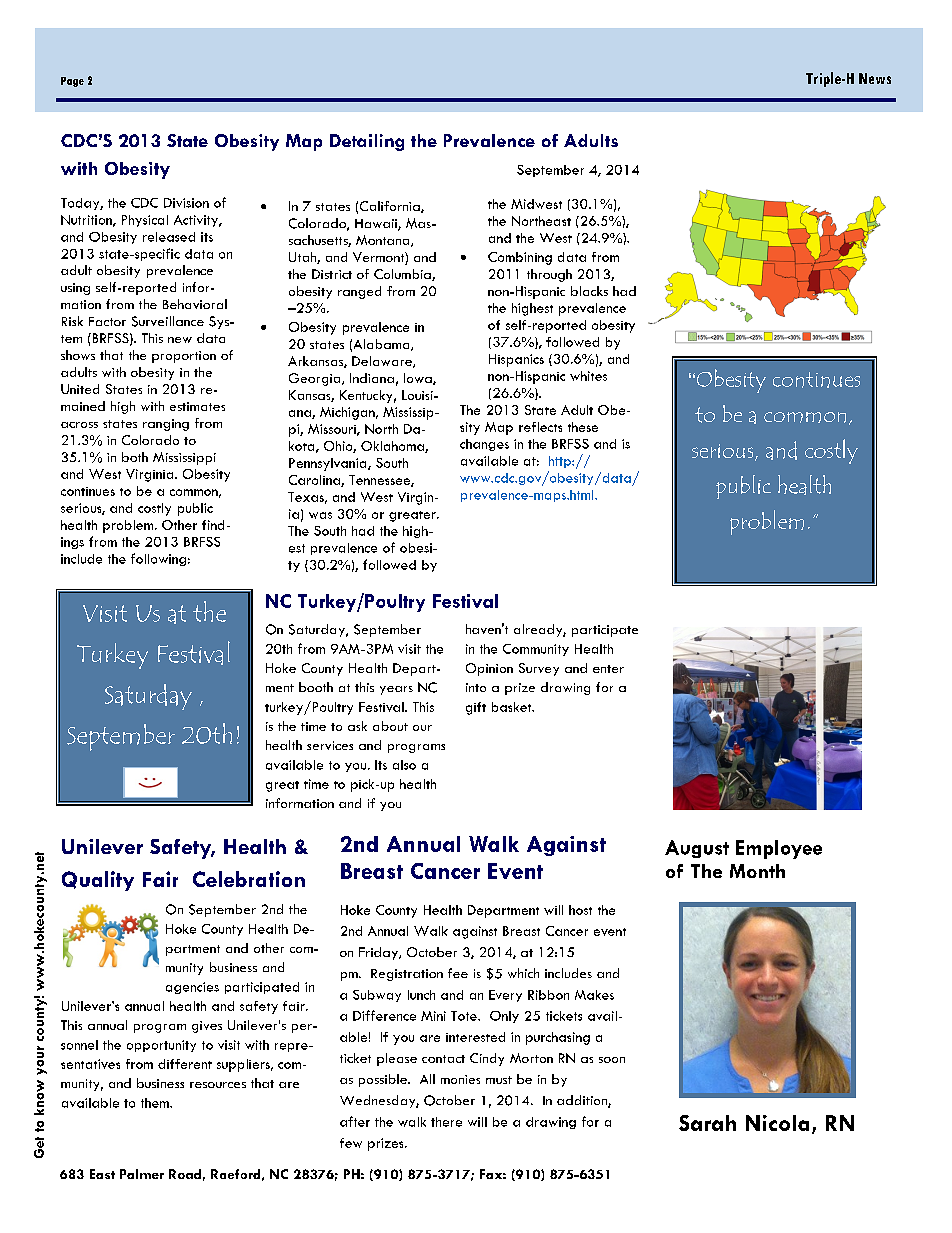 The image size is (952, 1233). I want to click on Opinion, so click(489, 669).
